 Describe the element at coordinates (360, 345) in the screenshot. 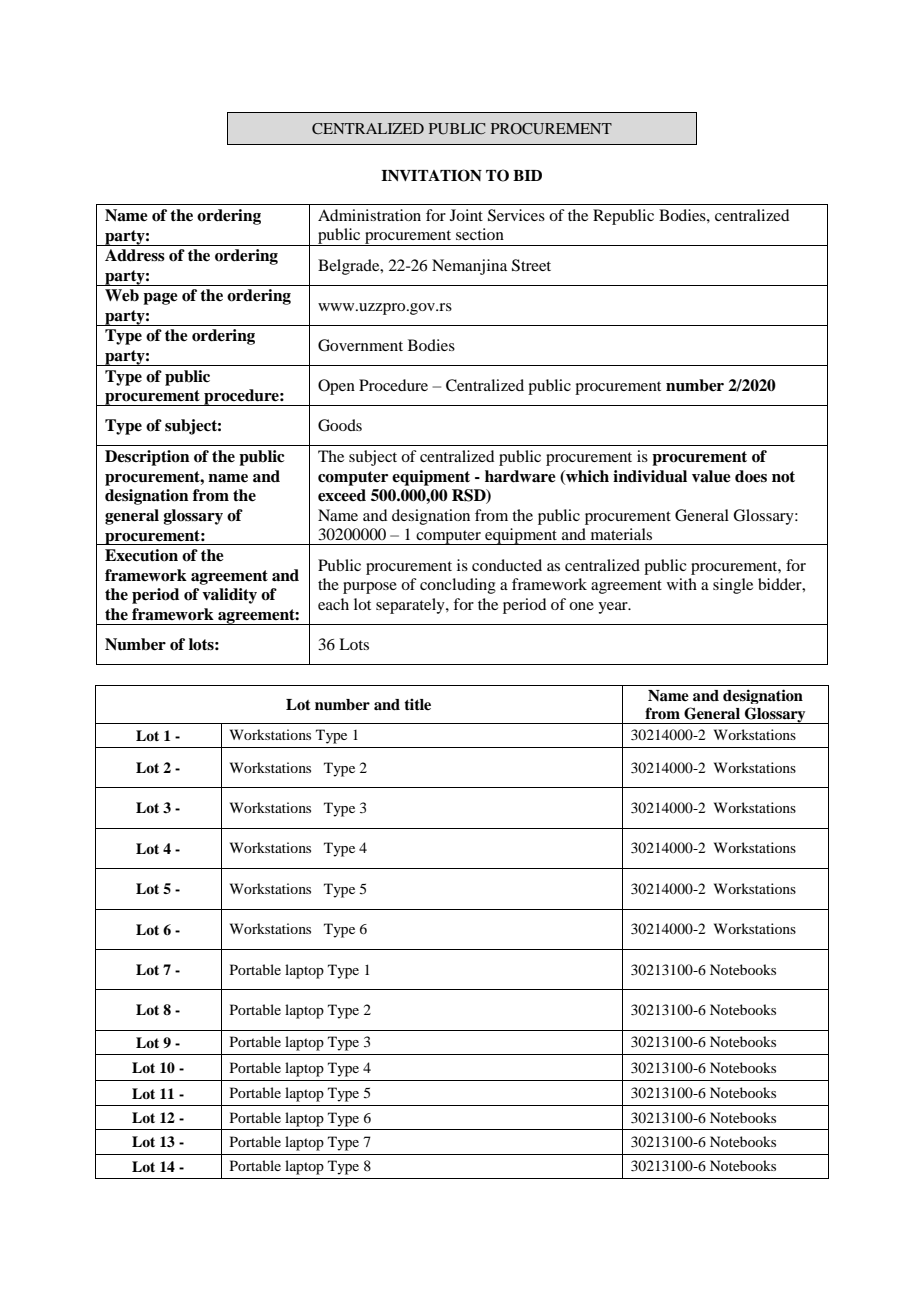

I see `Government` at that location.
